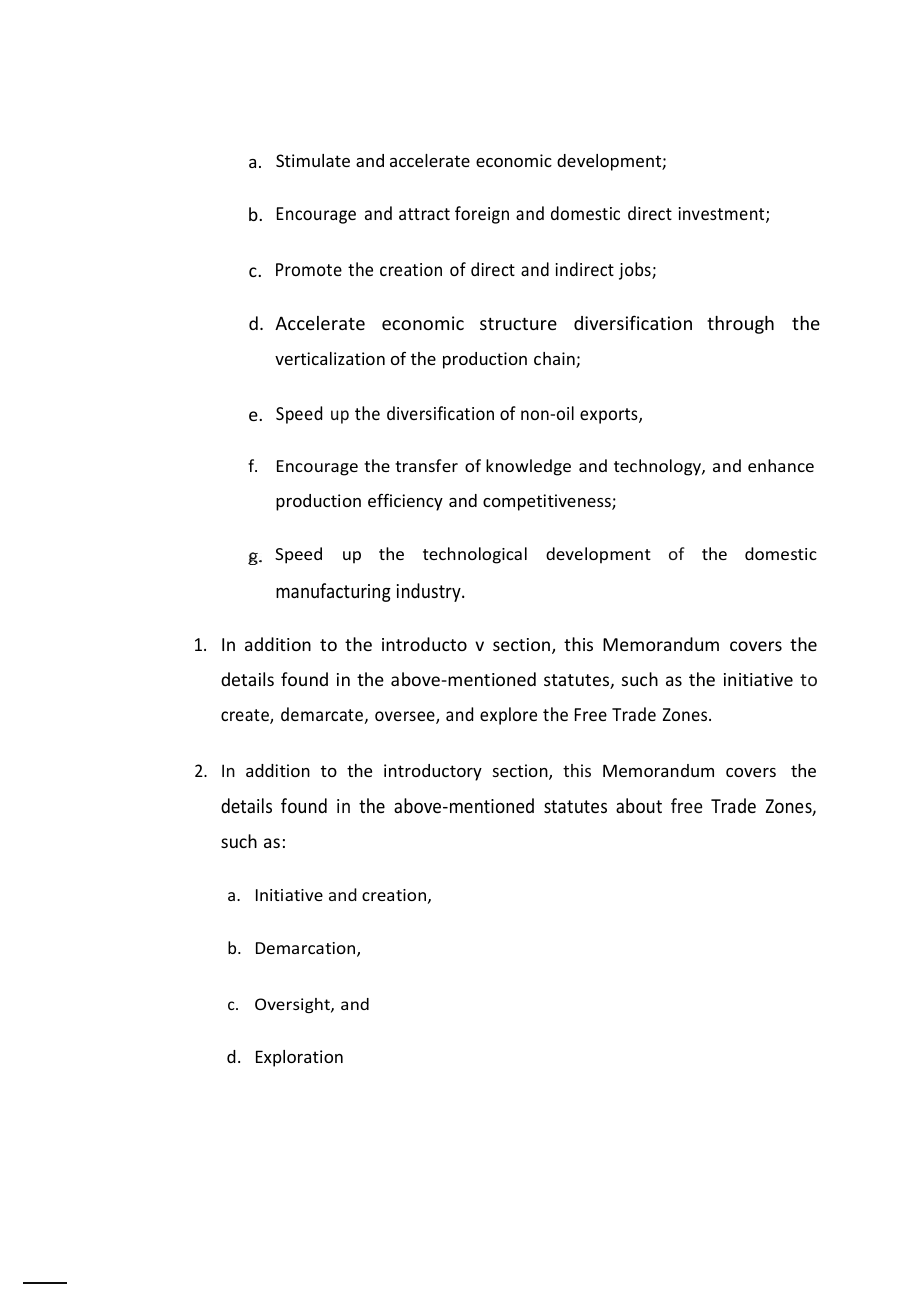  I want to click on technological, so click(475, 555).
